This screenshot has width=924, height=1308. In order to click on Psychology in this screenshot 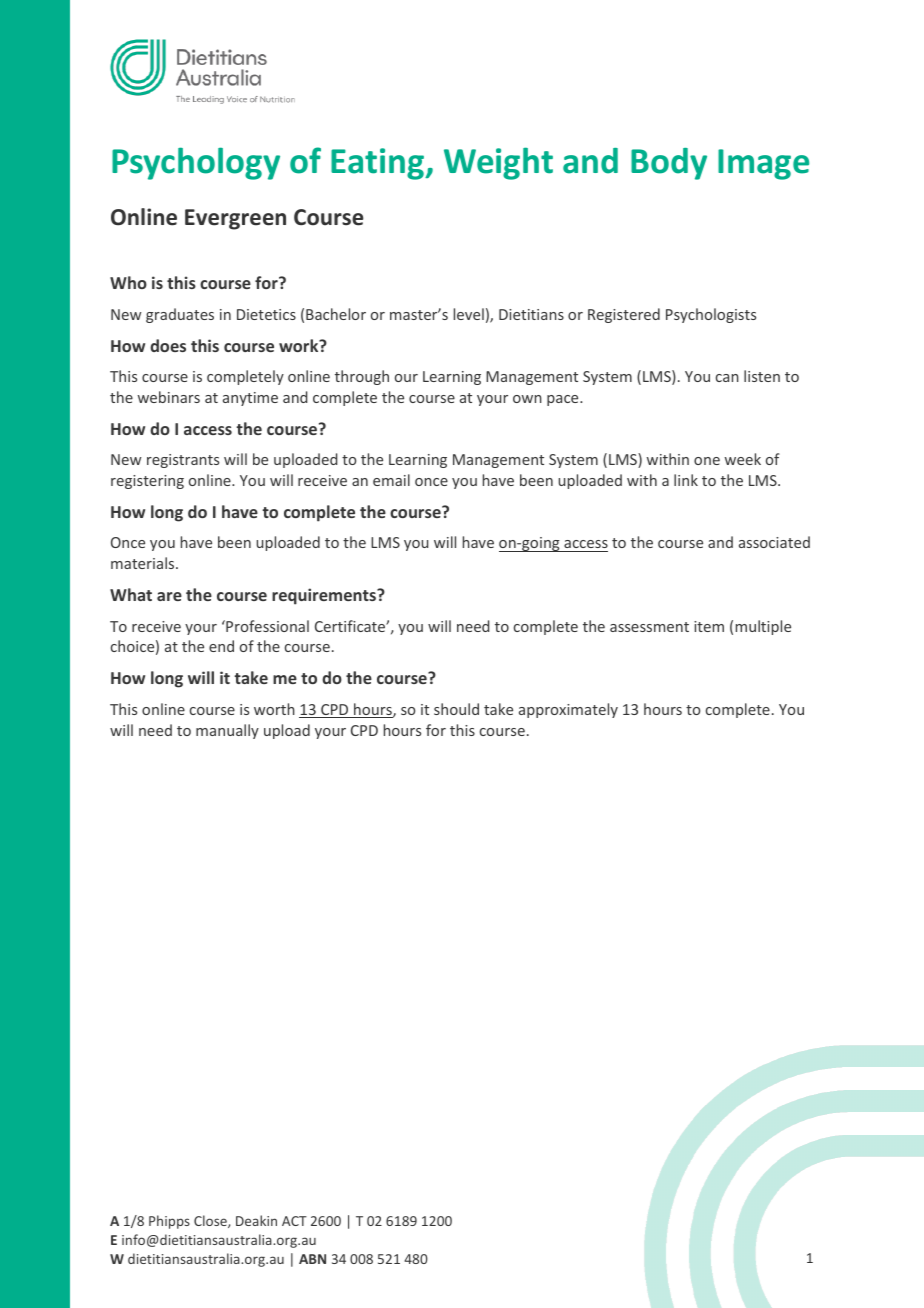, I will do `click(196, 163)`.
